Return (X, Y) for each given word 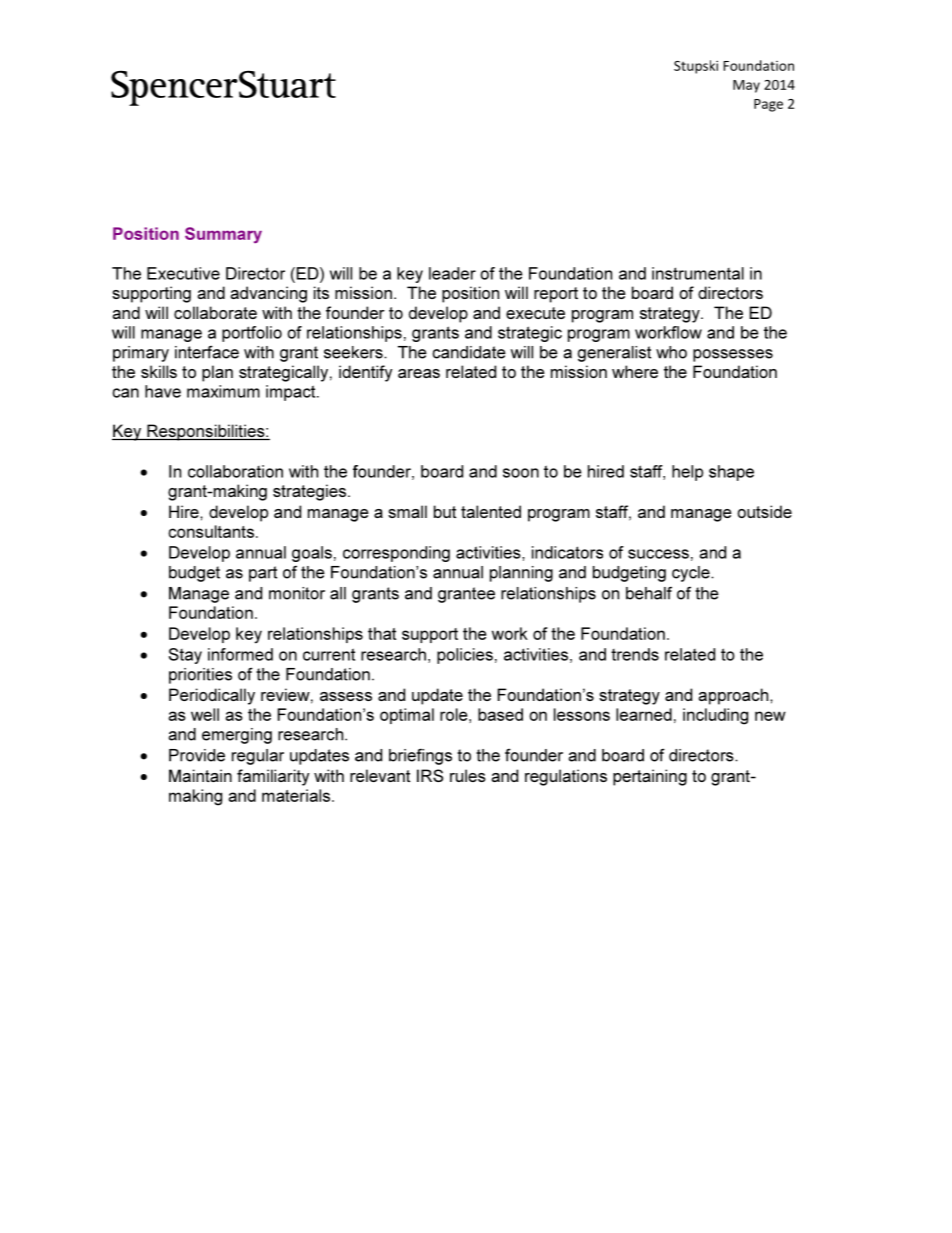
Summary (223, 235)
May (746, 86)
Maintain (200, 775)
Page (768, 105)
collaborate (215, 312)
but (445, 511)
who (671, 352)
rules (468, 775)
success (658, 554)
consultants (212, 531)
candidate (469, 352)
